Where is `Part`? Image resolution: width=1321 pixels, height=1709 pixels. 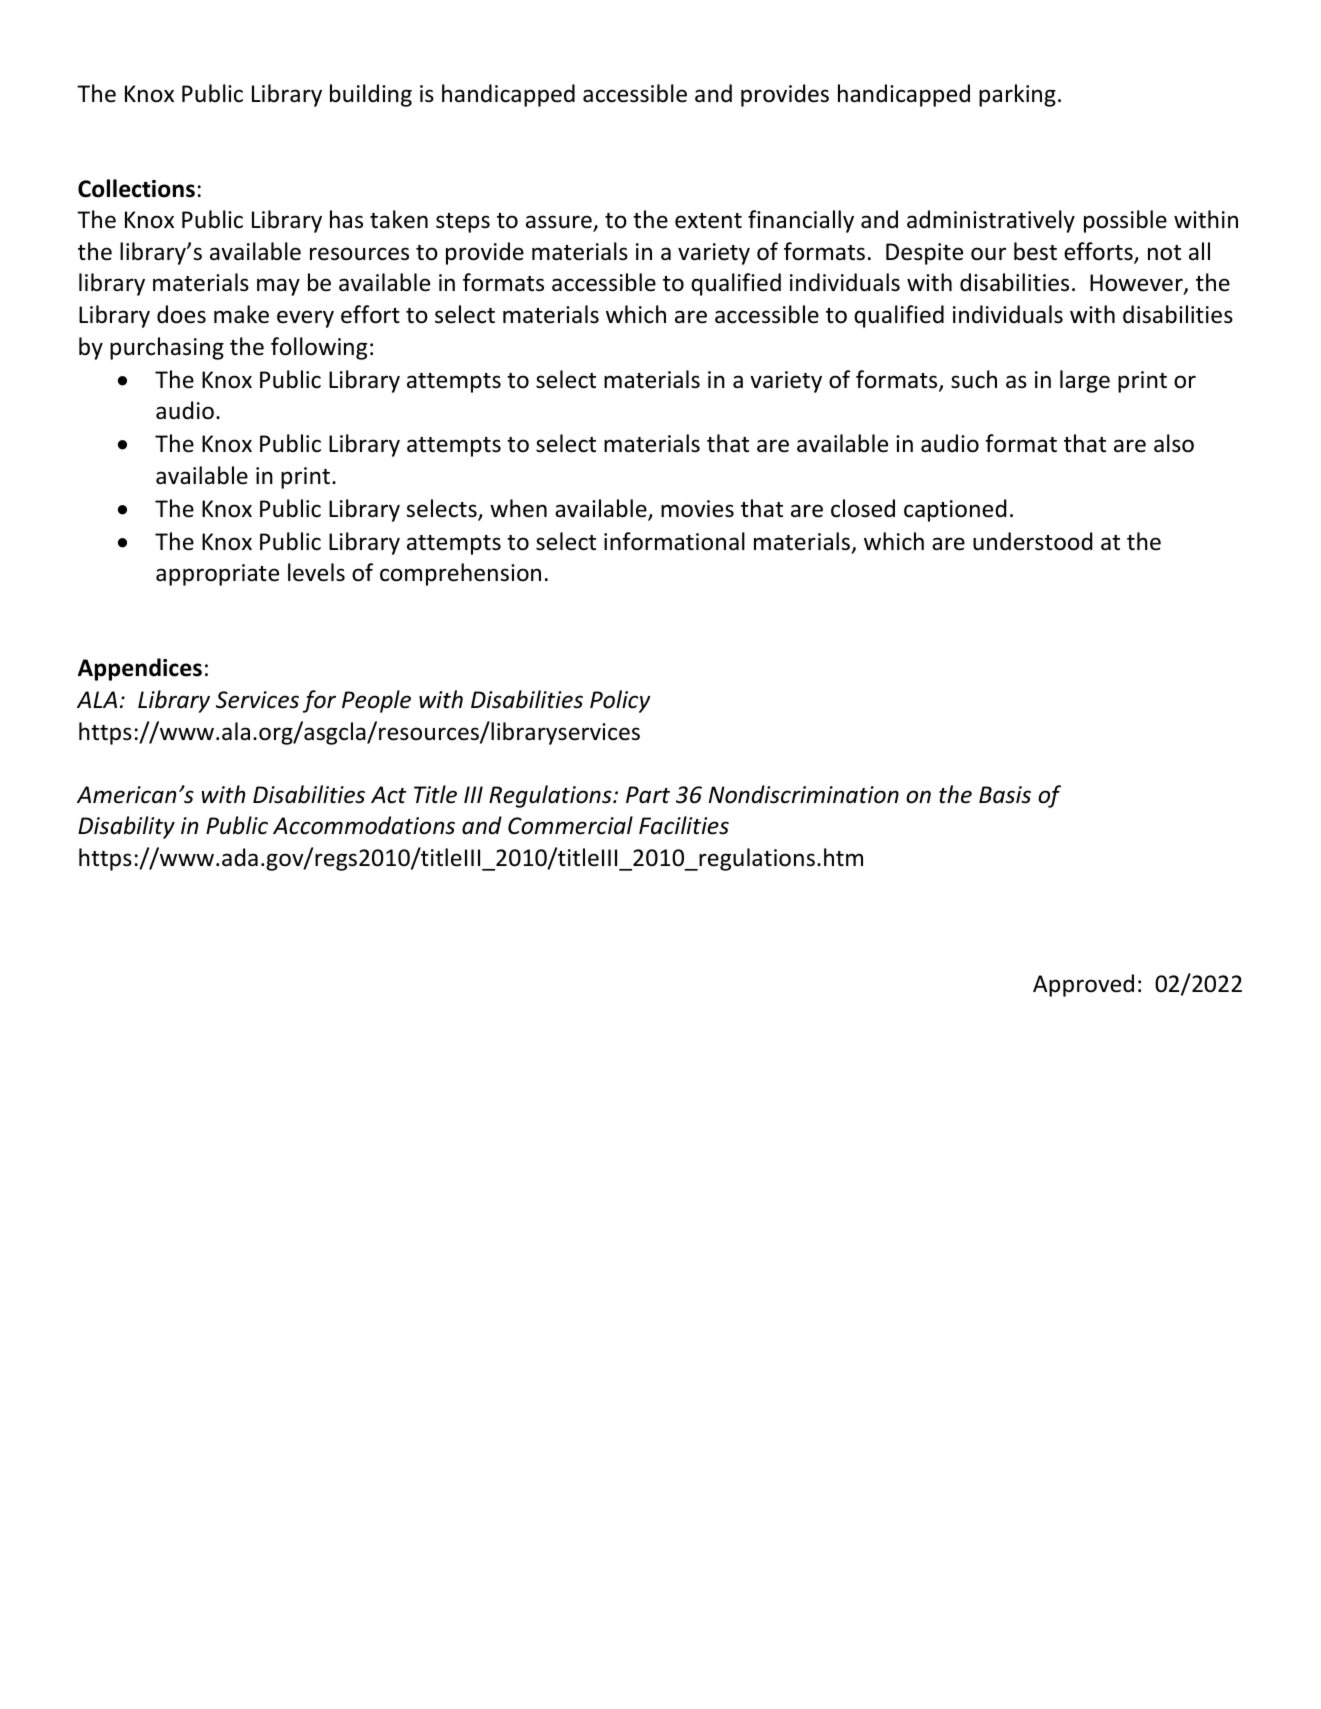
Part is located at coordinates (648, 795).
